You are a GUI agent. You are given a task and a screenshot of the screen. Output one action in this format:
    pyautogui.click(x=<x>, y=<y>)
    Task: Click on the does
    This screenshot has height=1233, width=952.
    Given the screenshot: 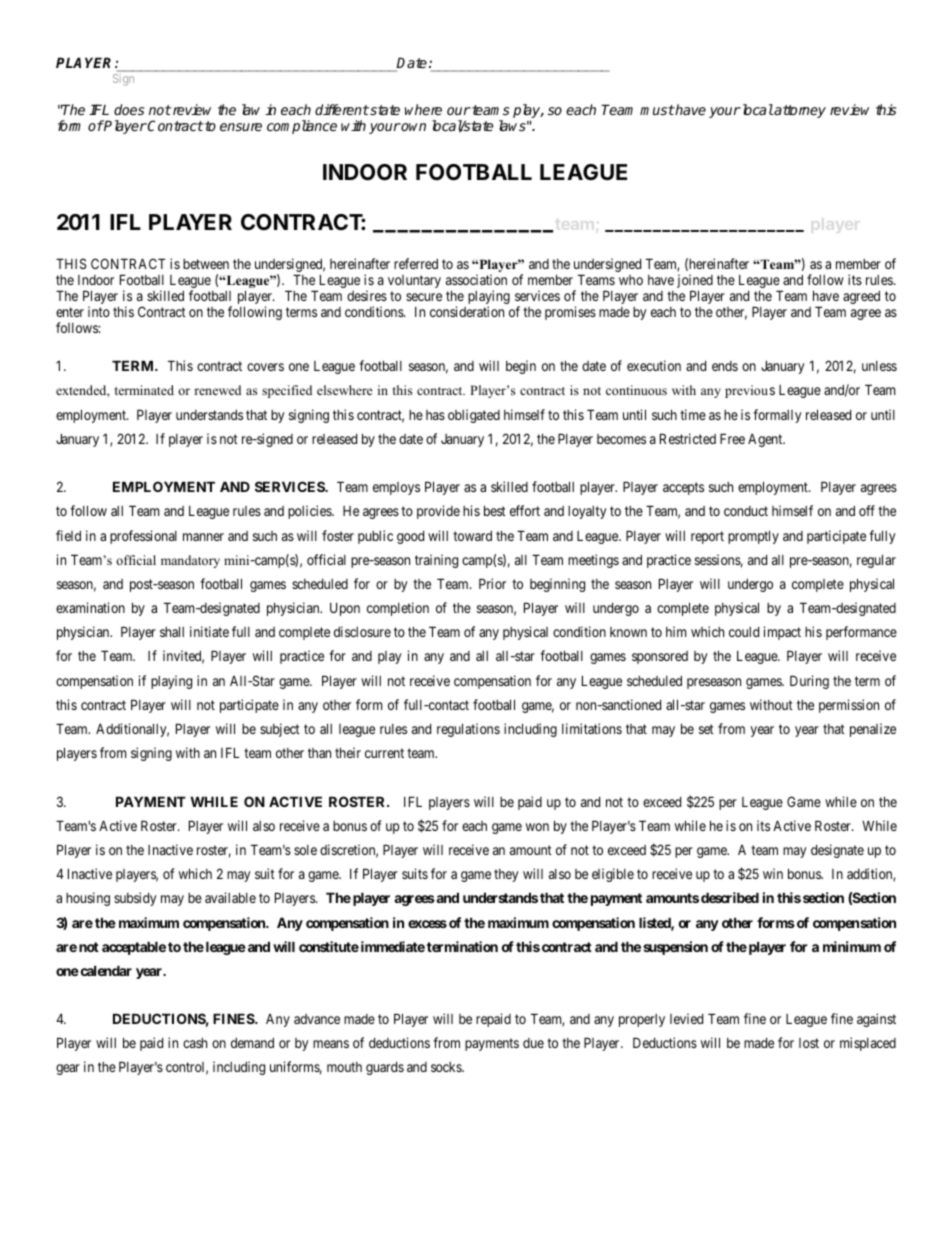 What is the action you would take?
    pyautogui.click(x=129, y=109)
